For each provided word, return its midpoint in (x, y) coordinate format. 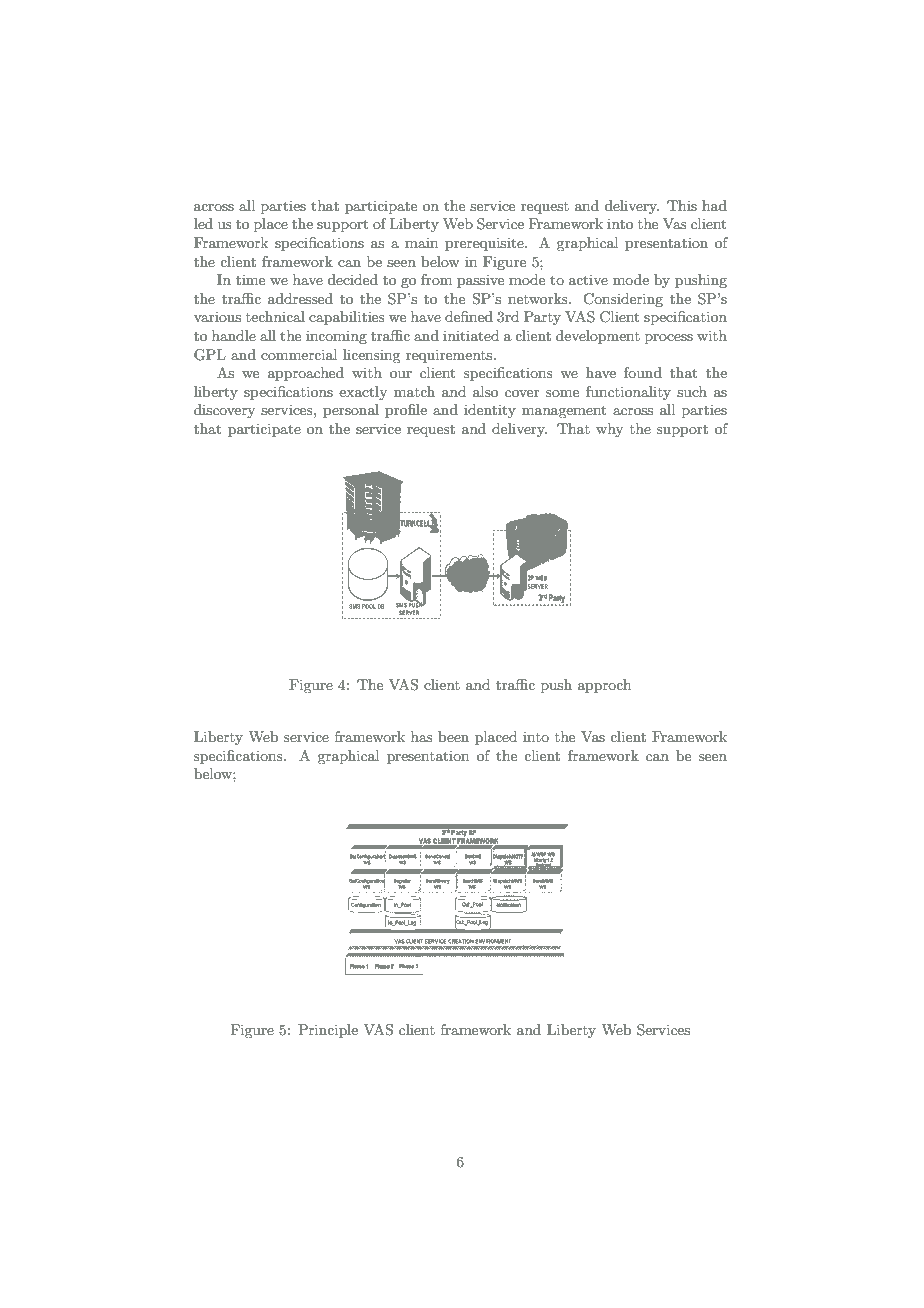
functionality (628, 393)
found (643, 372)
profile (406, 411)
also (485, 391)
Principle (328, 1031)
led (203, 223)
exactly (363, 393)
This (682, 205)
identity (490, 411)
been (453, 736)
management (564, 411)
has (422, 736)
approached (306, 374)
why (609, 430)
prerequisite (485, 244)
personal (351, 411)
